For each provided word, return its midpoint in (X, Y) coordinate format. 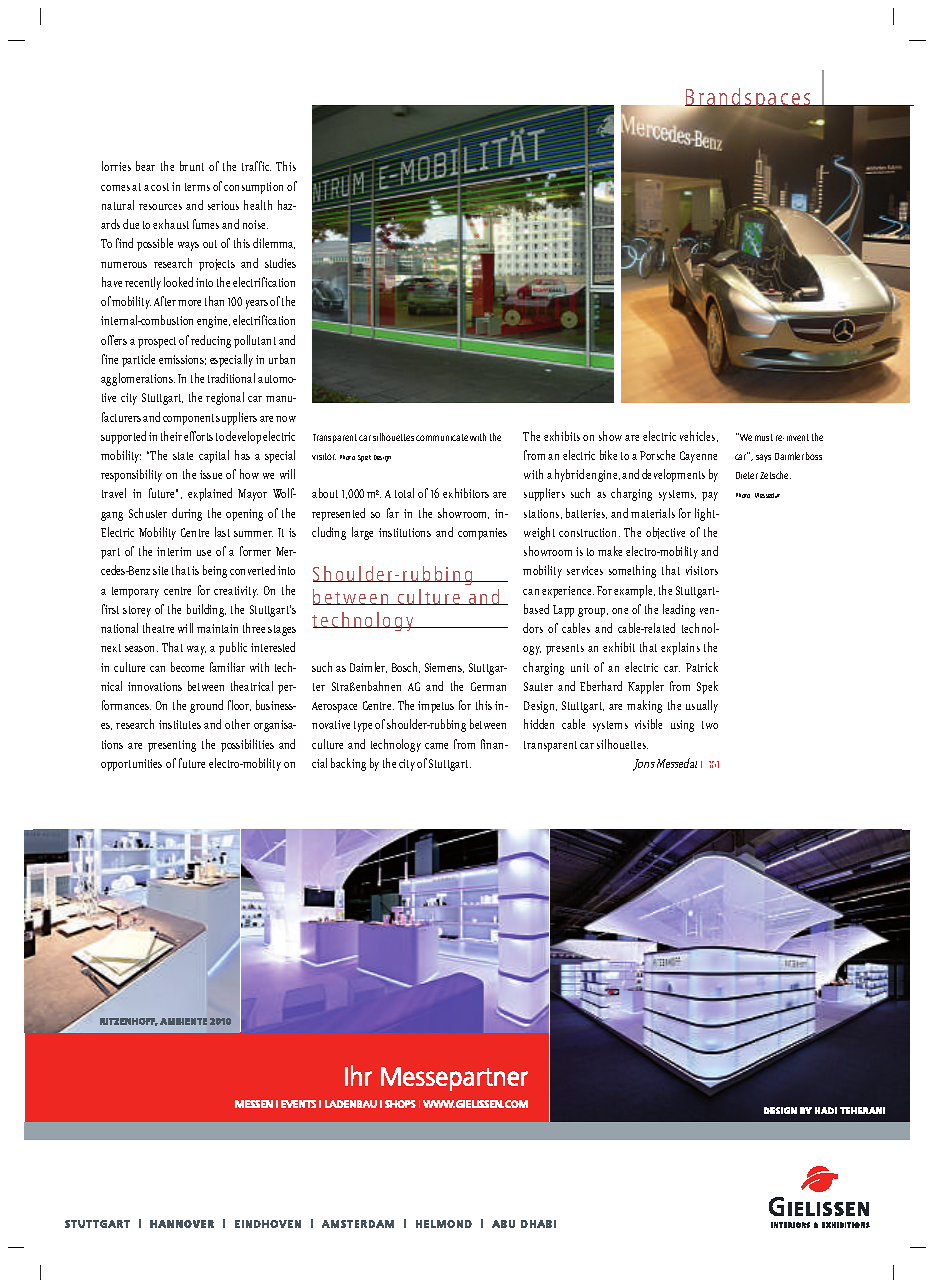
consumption (253, 188)
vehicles (699, 436)
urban (282, 359)
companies (482, 534)
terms (197, 187)
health (258, 205)
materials (653, 513)
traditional (231, 378)
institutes (180, 724)
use (204, 553)
